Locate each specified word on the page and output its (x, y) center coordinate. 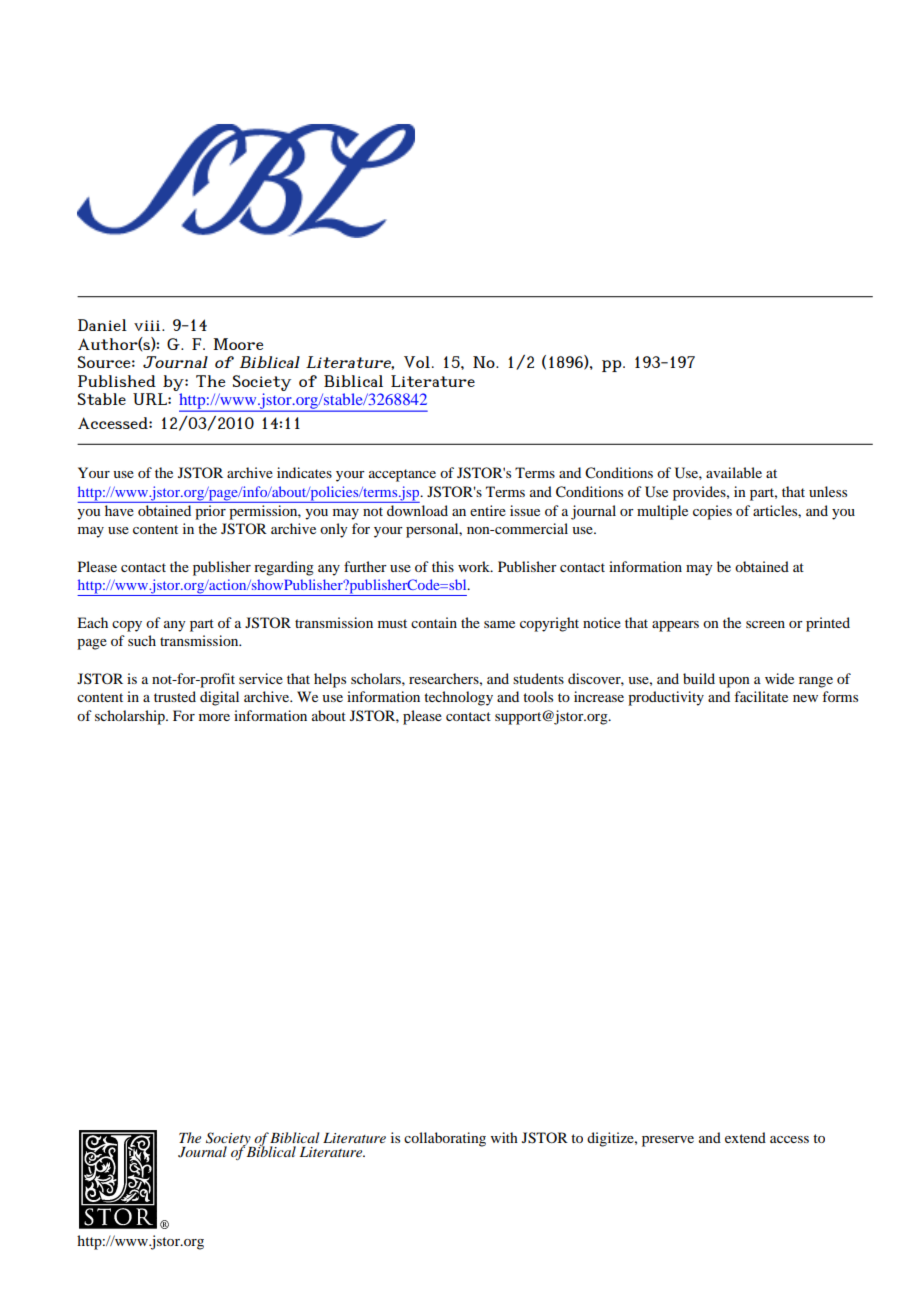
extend (745, 1137)
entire (488, 510)
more (214, 717)
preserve (668, 1141)
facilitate (761, 696)
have (119, 510)
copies (712, 512)
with (504, 1137)
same (499, 624)
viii (148, 325)
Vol (417, 362)
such (142, 640)
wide (779, 678)
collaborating (445, 1139)
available (734, 472)
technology (458, 698)
